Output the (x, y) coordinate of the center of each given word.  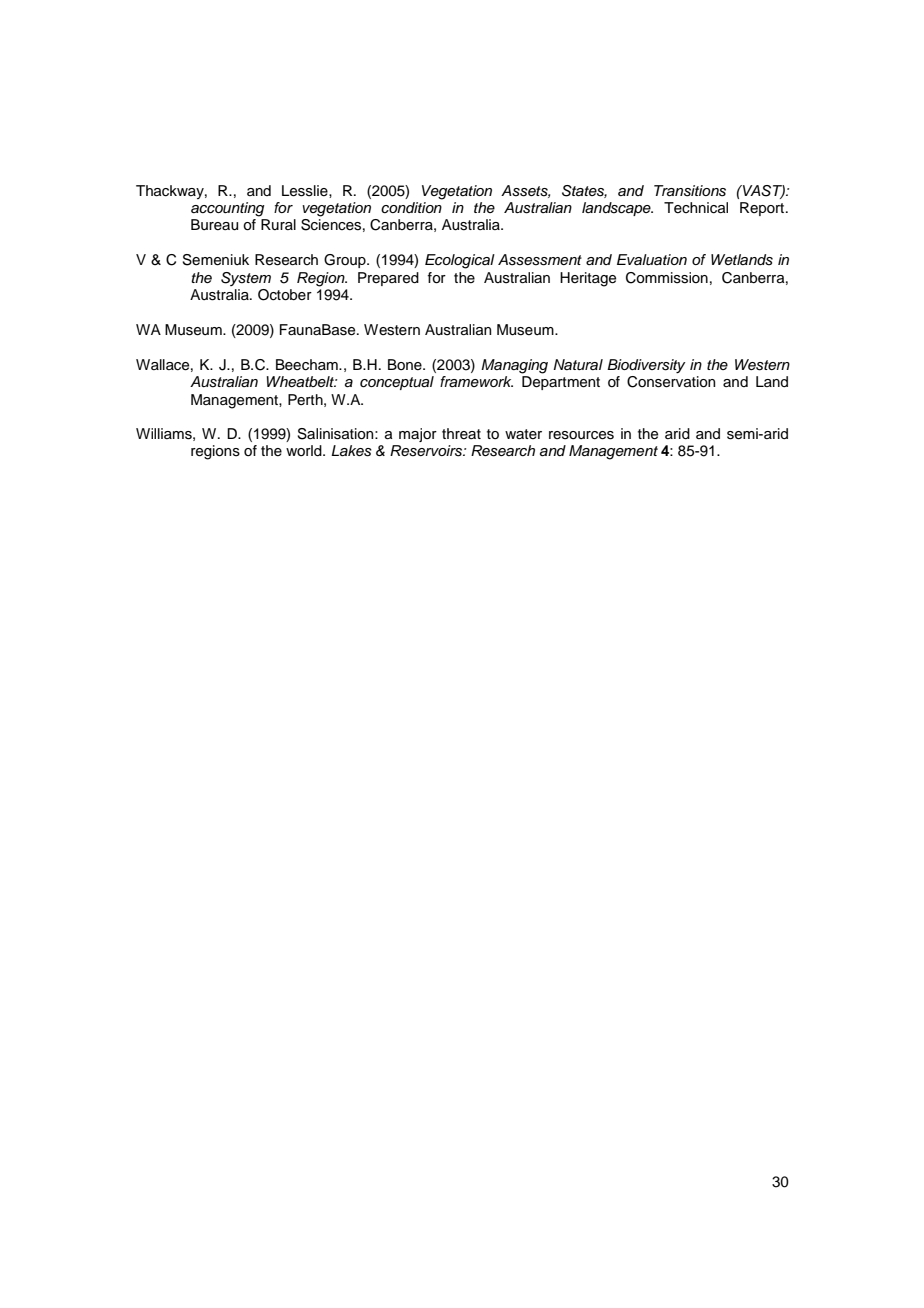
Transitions (690, 191)
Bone (406, 365)
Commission (667, 278)
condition (411, 207)
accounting (228, 209)
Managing (514, 366)
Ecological (460, 261)
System (246, 279)
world (305, 450)
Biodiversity (646, 366)
